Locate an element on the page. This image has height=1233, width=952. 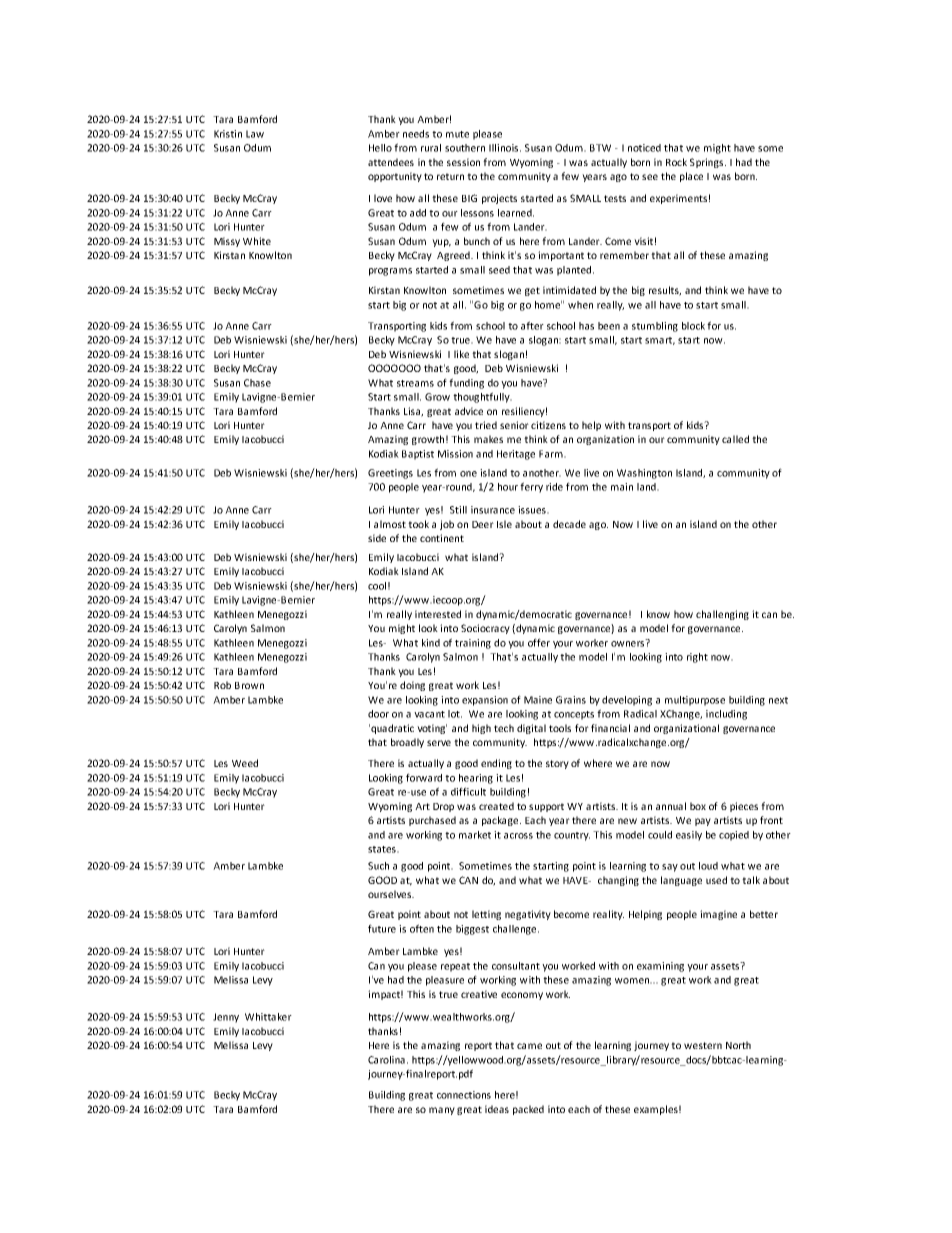
western is located at coordinates (703, 1045).
